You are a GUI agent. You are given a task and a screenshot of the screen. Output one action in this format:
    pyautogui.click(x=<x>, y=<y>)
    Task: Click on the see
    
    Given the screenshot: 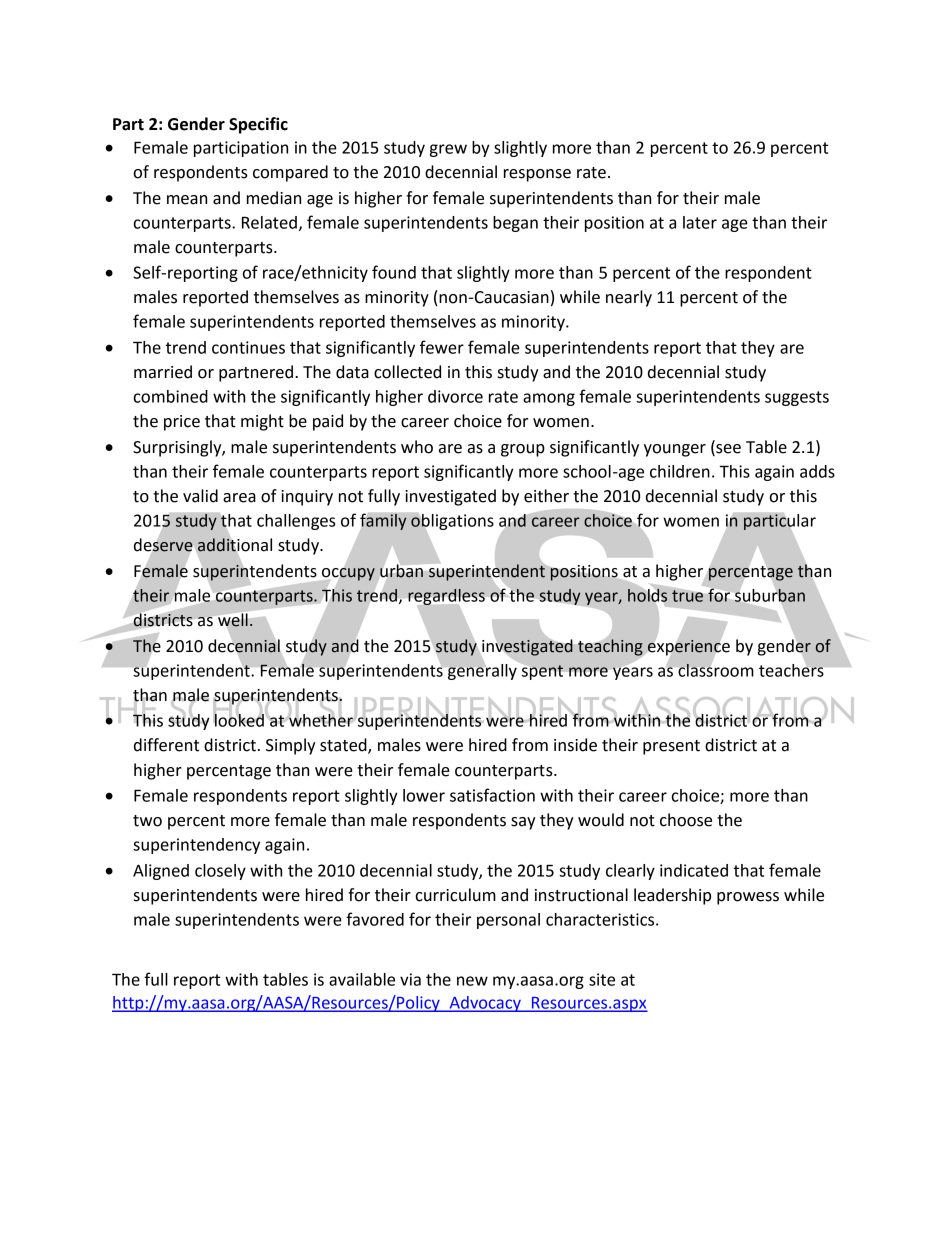 What is the action you would take?
    pyautogui.click(x=727, y=450)
